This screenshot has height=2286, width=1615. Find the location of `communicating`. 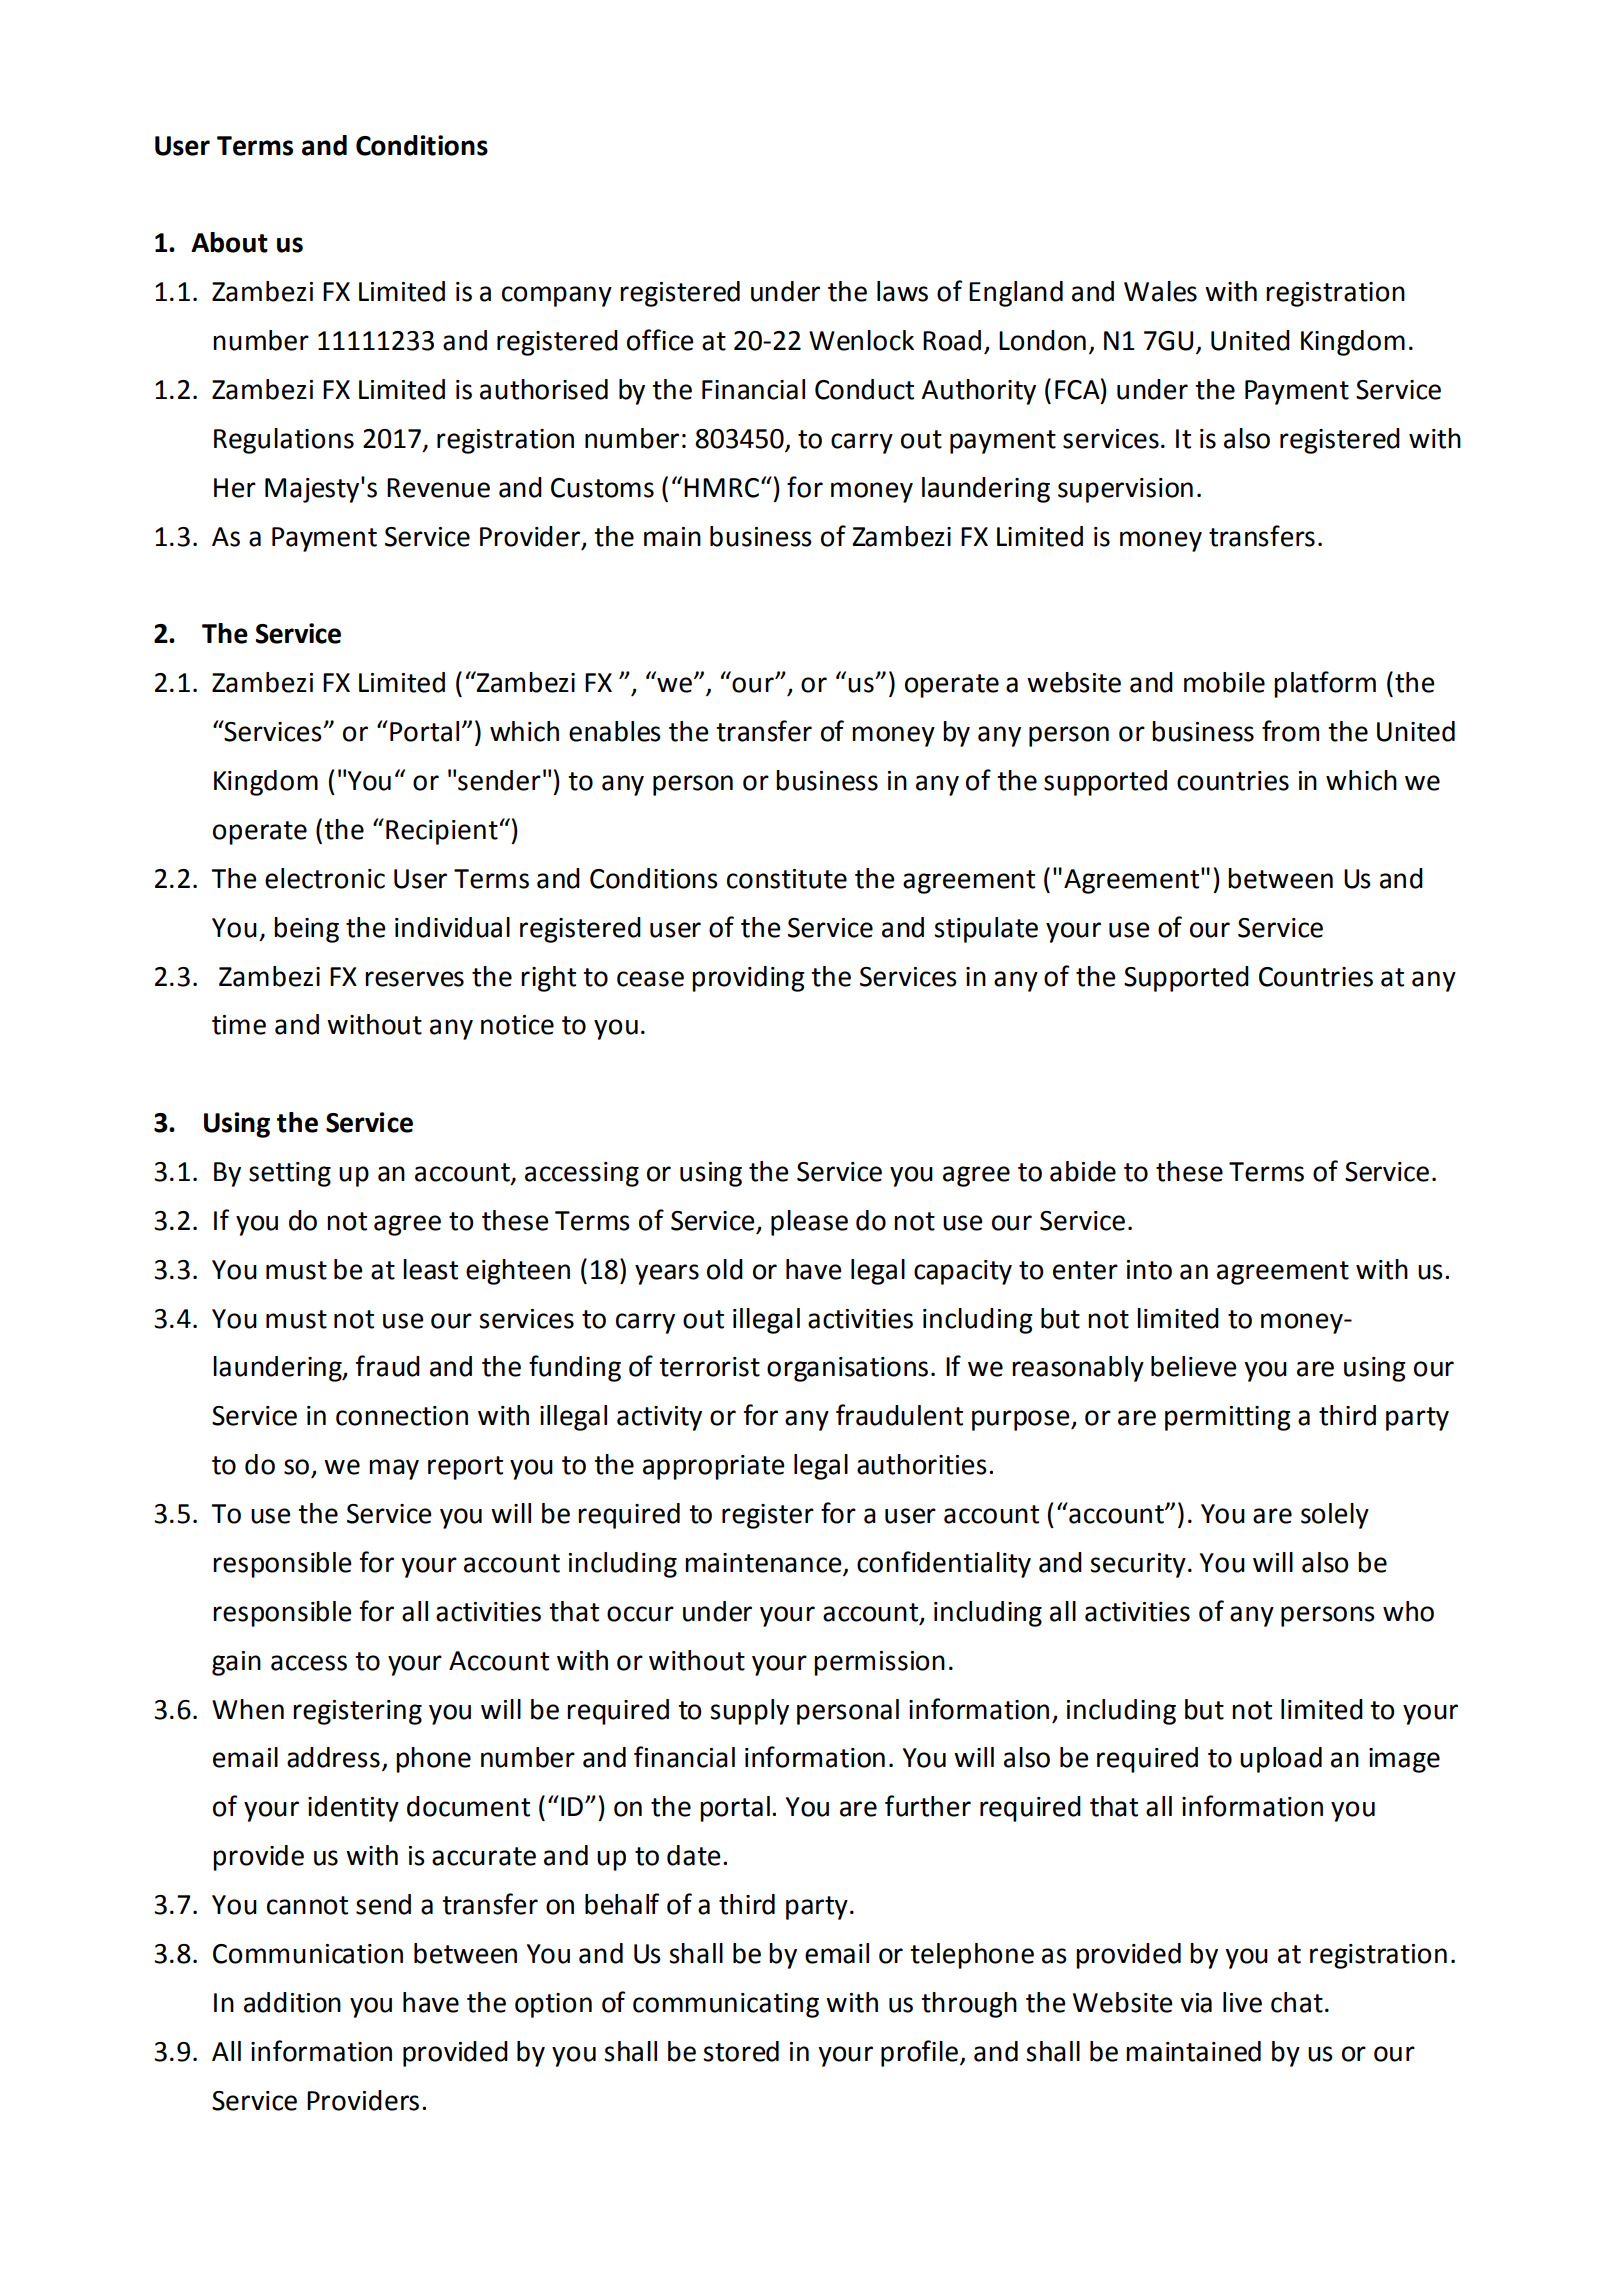

communicating is located at coordinates (726, 2005).
